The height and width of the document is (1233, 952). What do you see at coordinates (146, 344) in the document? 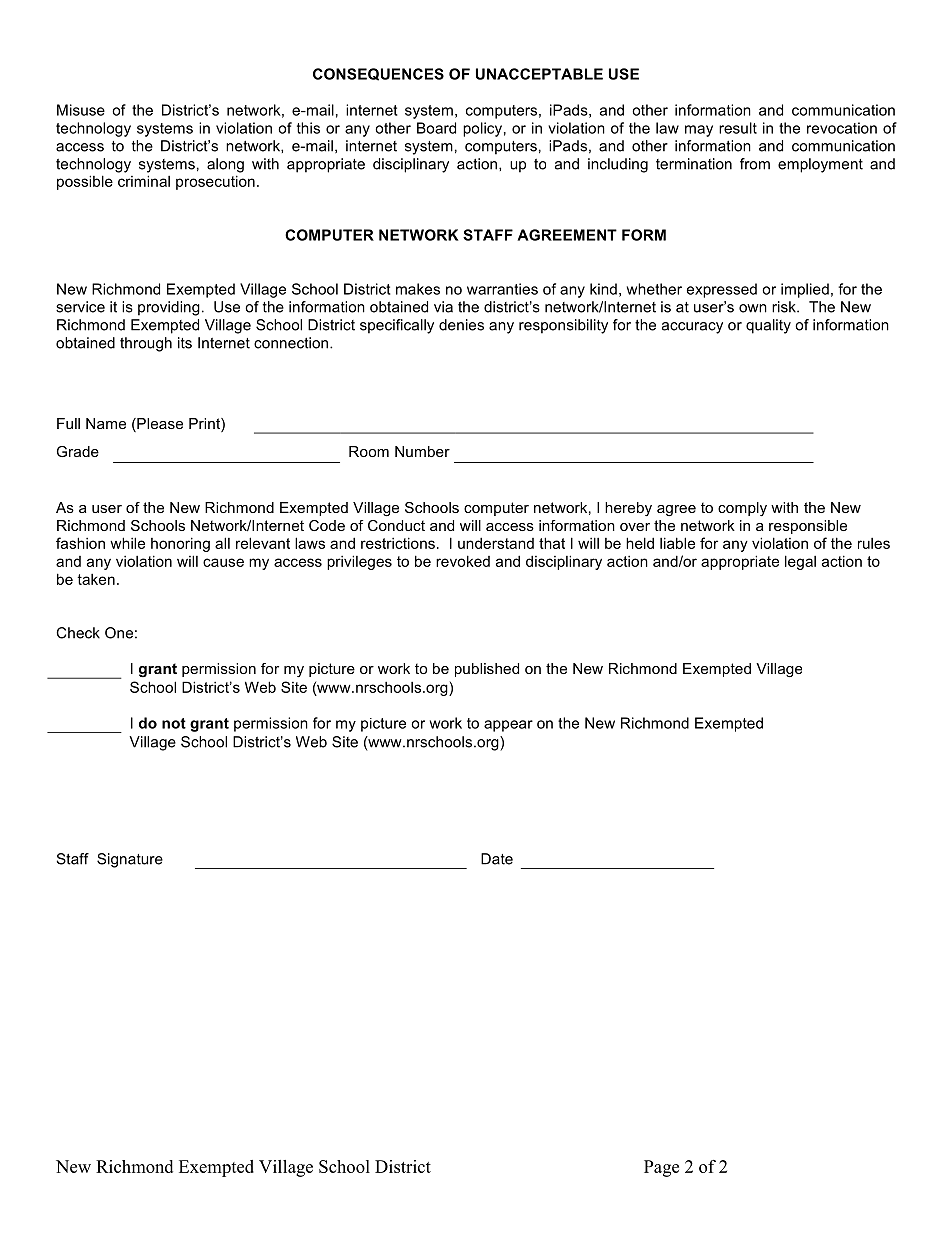
I see `through` at bounding box center [146, 344].
